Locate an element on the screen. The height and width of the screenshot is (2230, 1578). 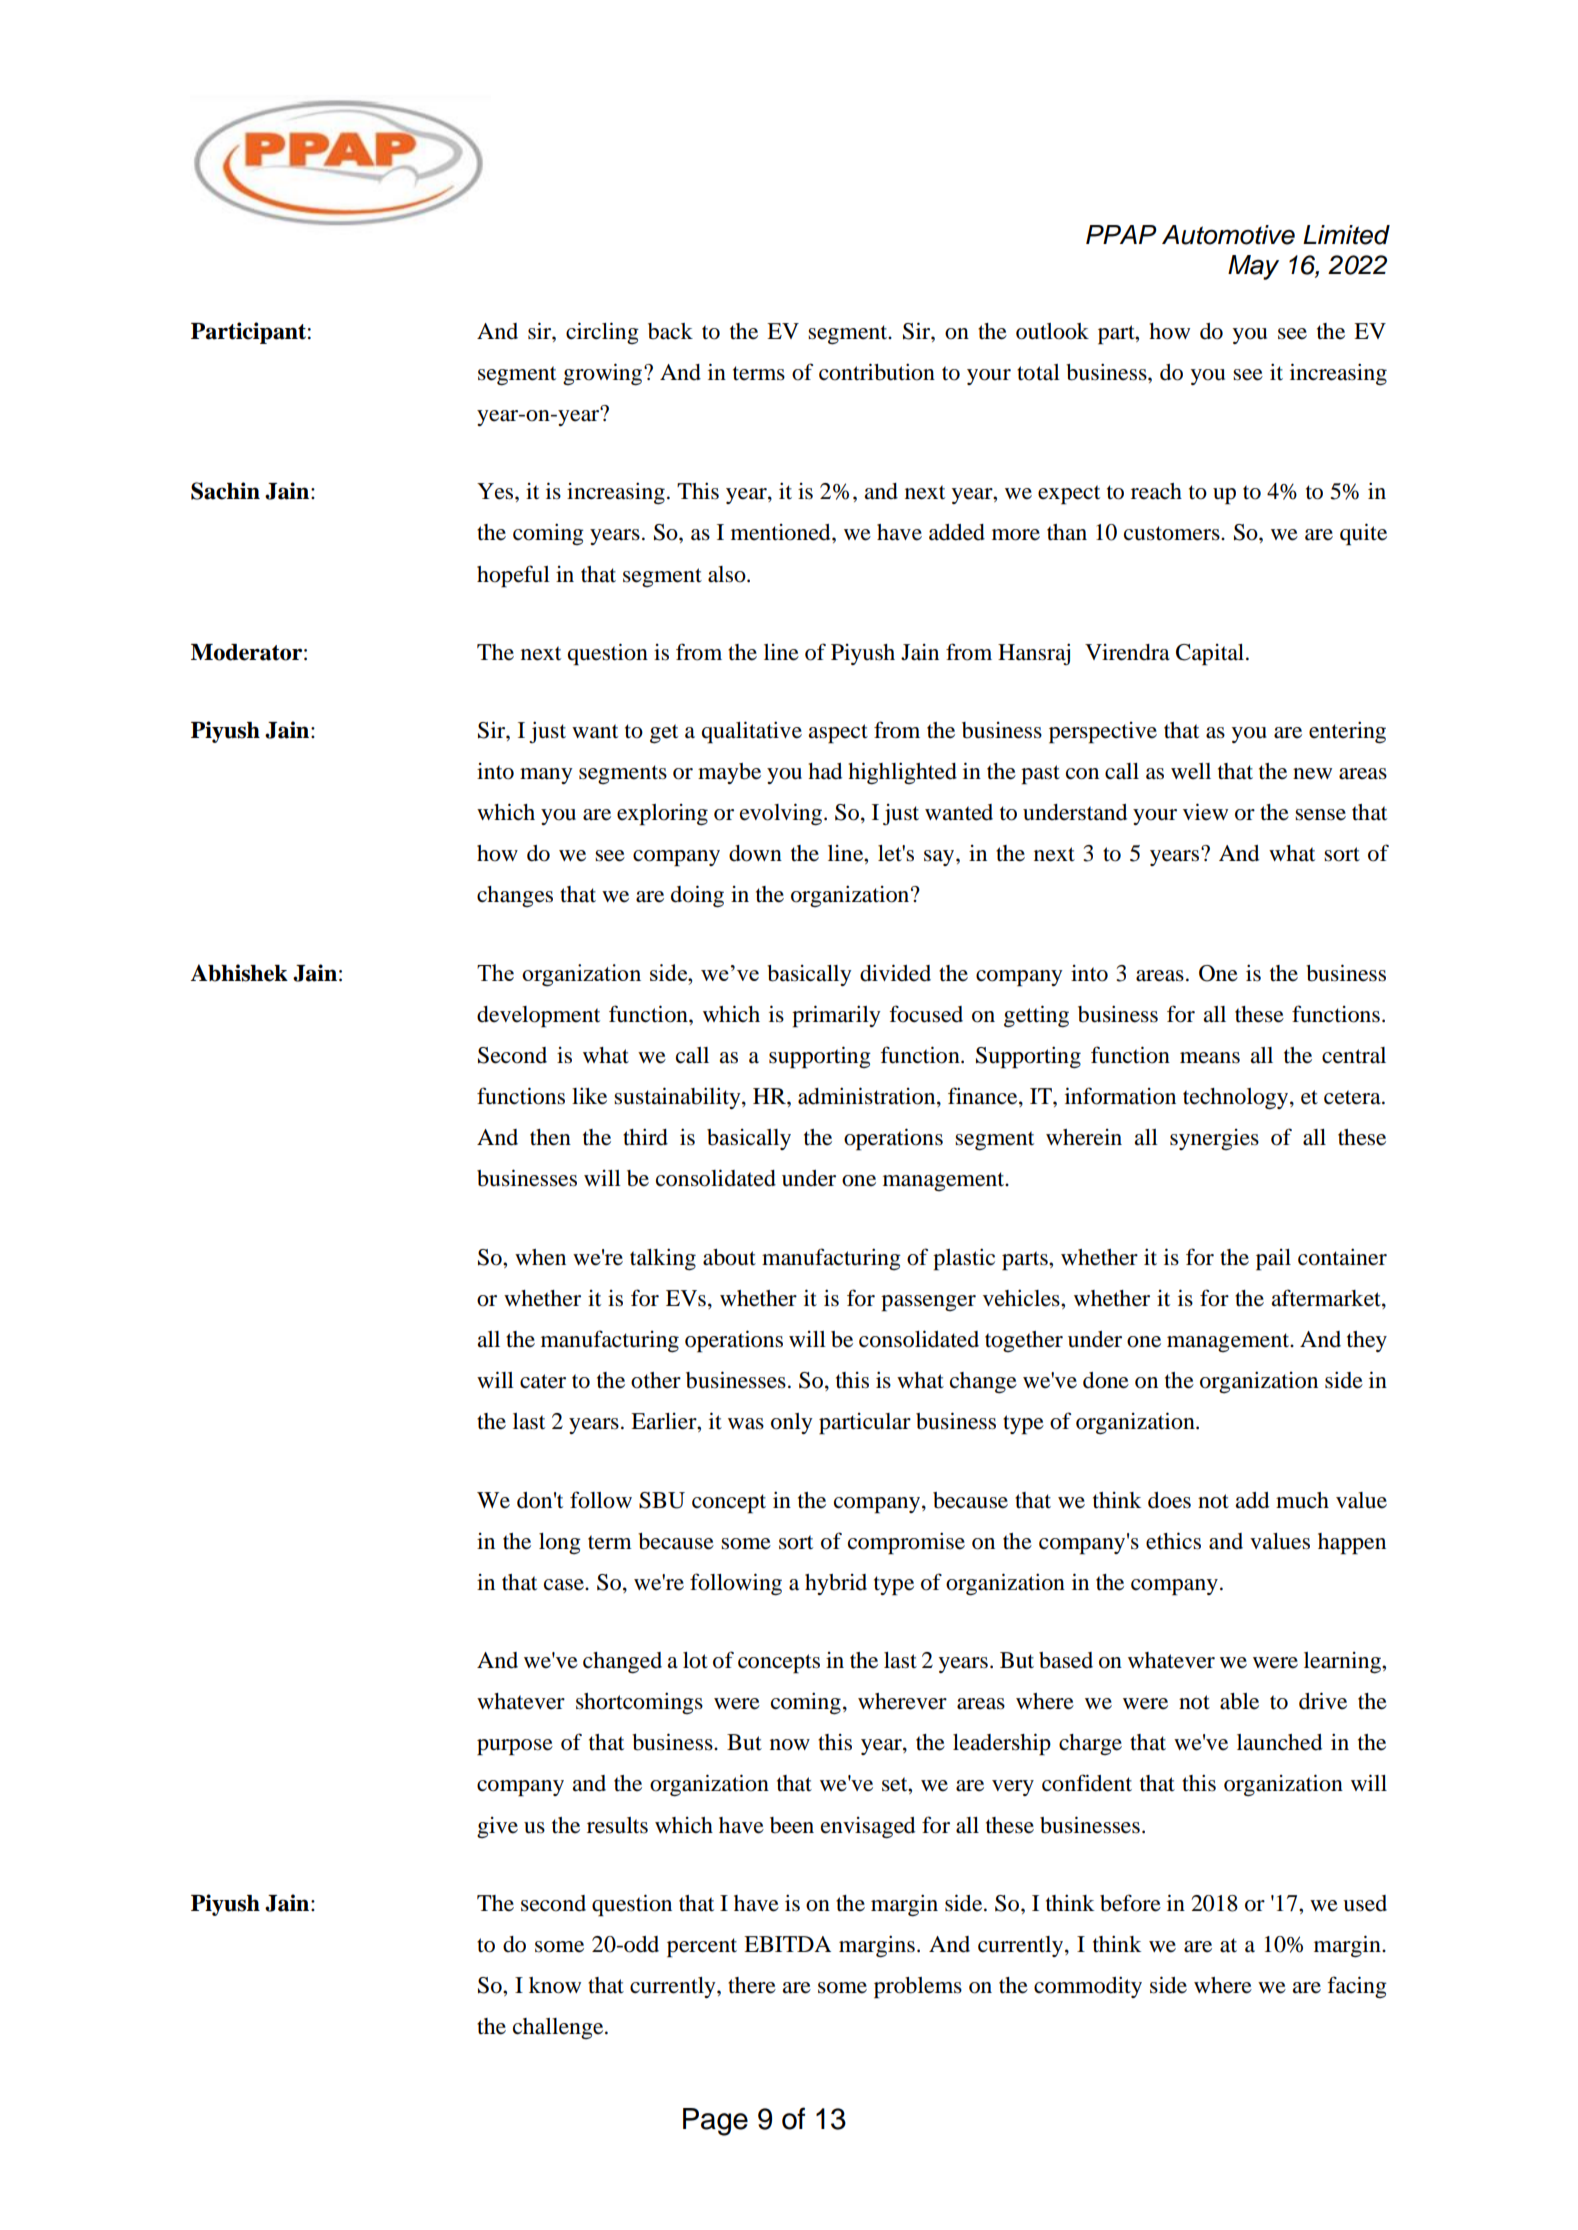
about is located at coordinates (729, 1257).
